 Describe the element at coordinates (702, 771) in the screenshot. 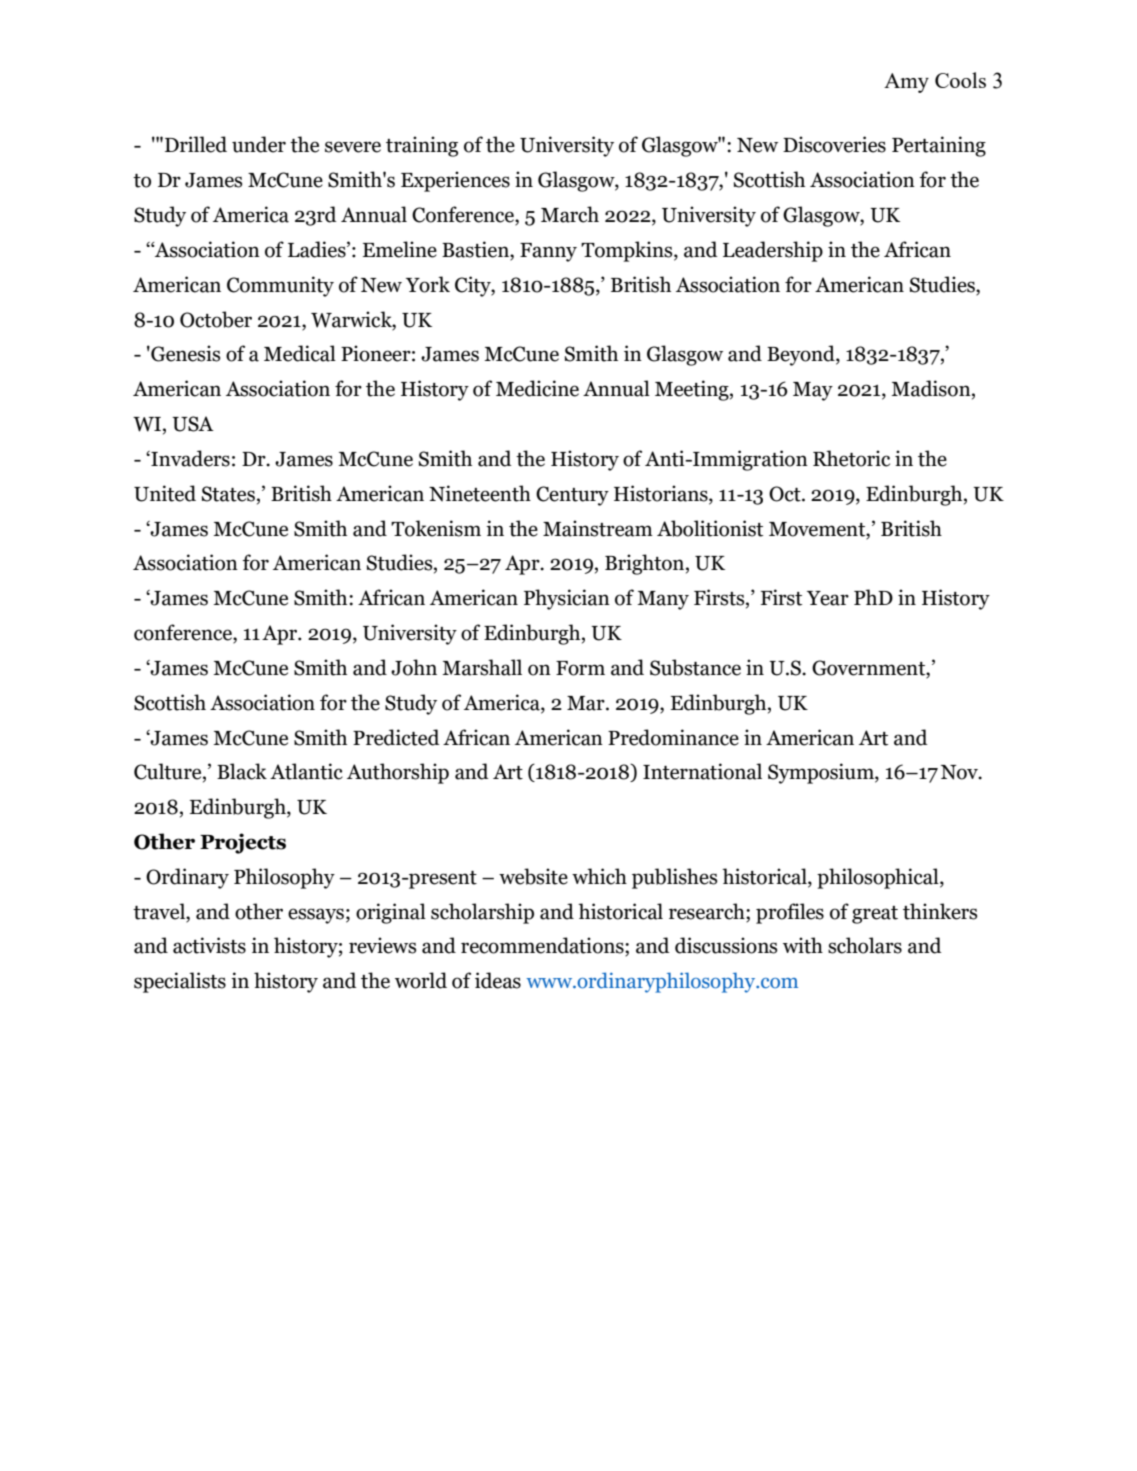

I see `International` at that location.
